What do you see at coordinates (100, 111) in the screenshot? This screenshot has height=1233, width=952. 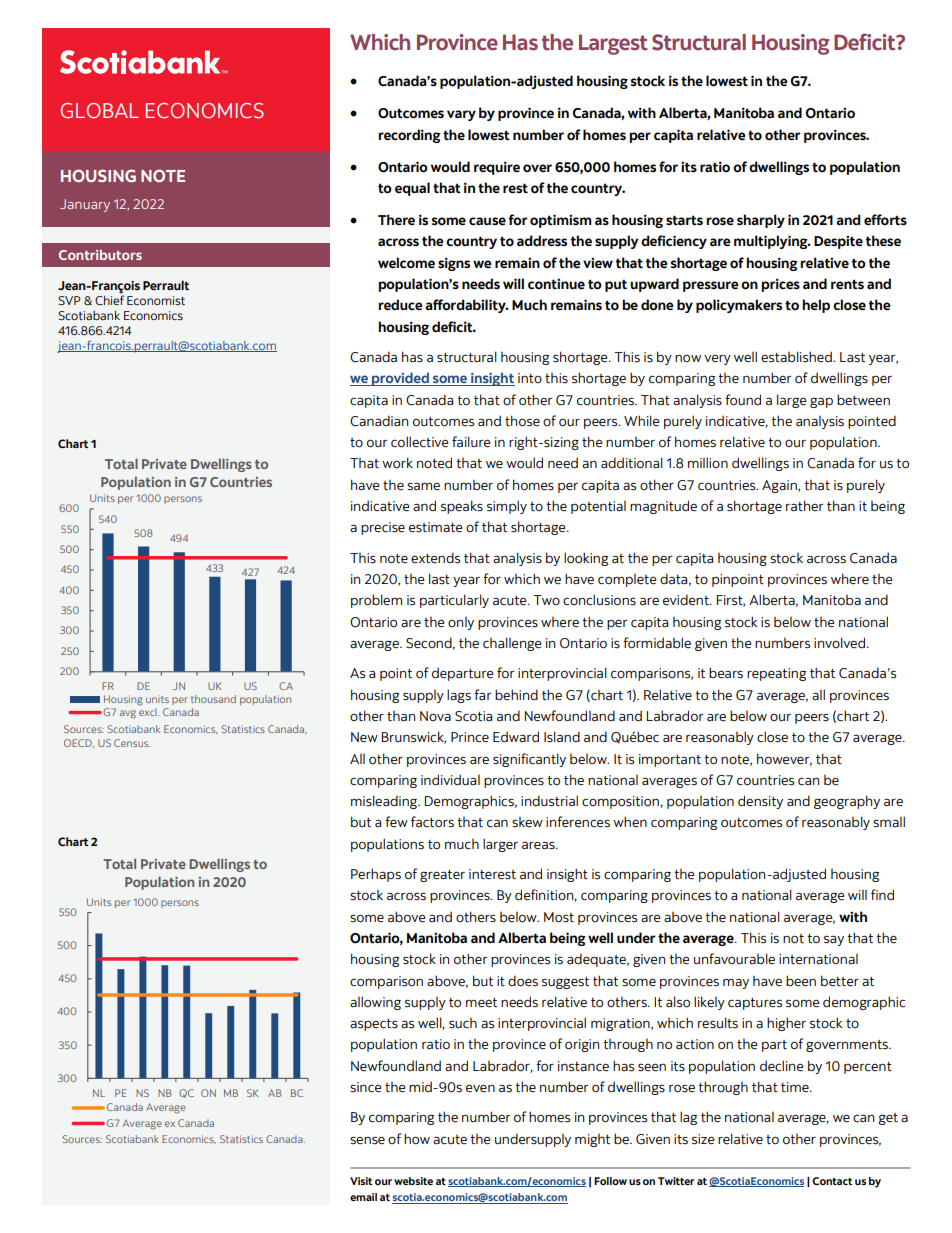 I see `GLOBAL` at bounding box center [100, 111].
